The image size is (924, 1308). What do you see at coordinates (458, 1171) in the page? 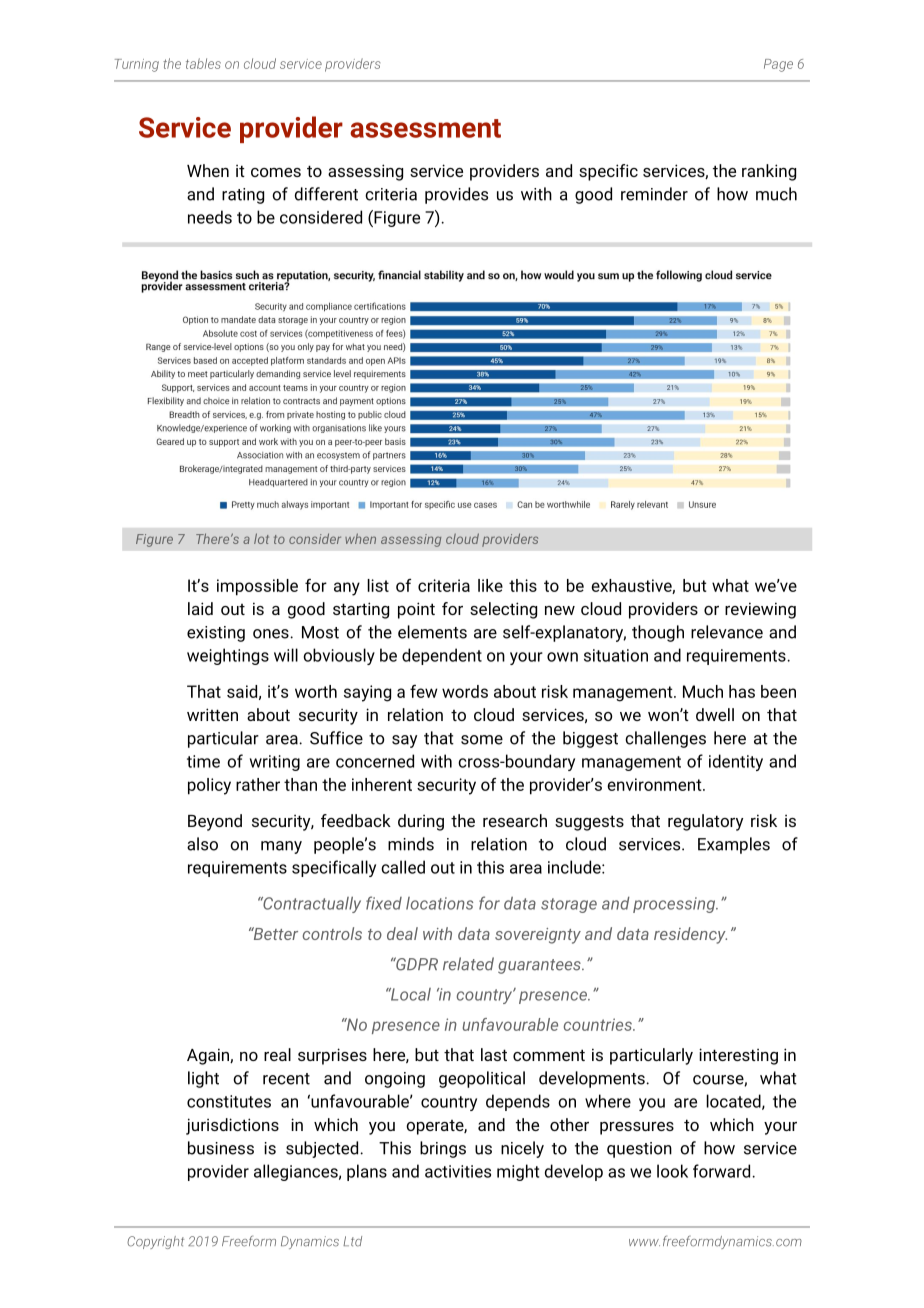
I see `activities` at bounding box center [458, 1171].
